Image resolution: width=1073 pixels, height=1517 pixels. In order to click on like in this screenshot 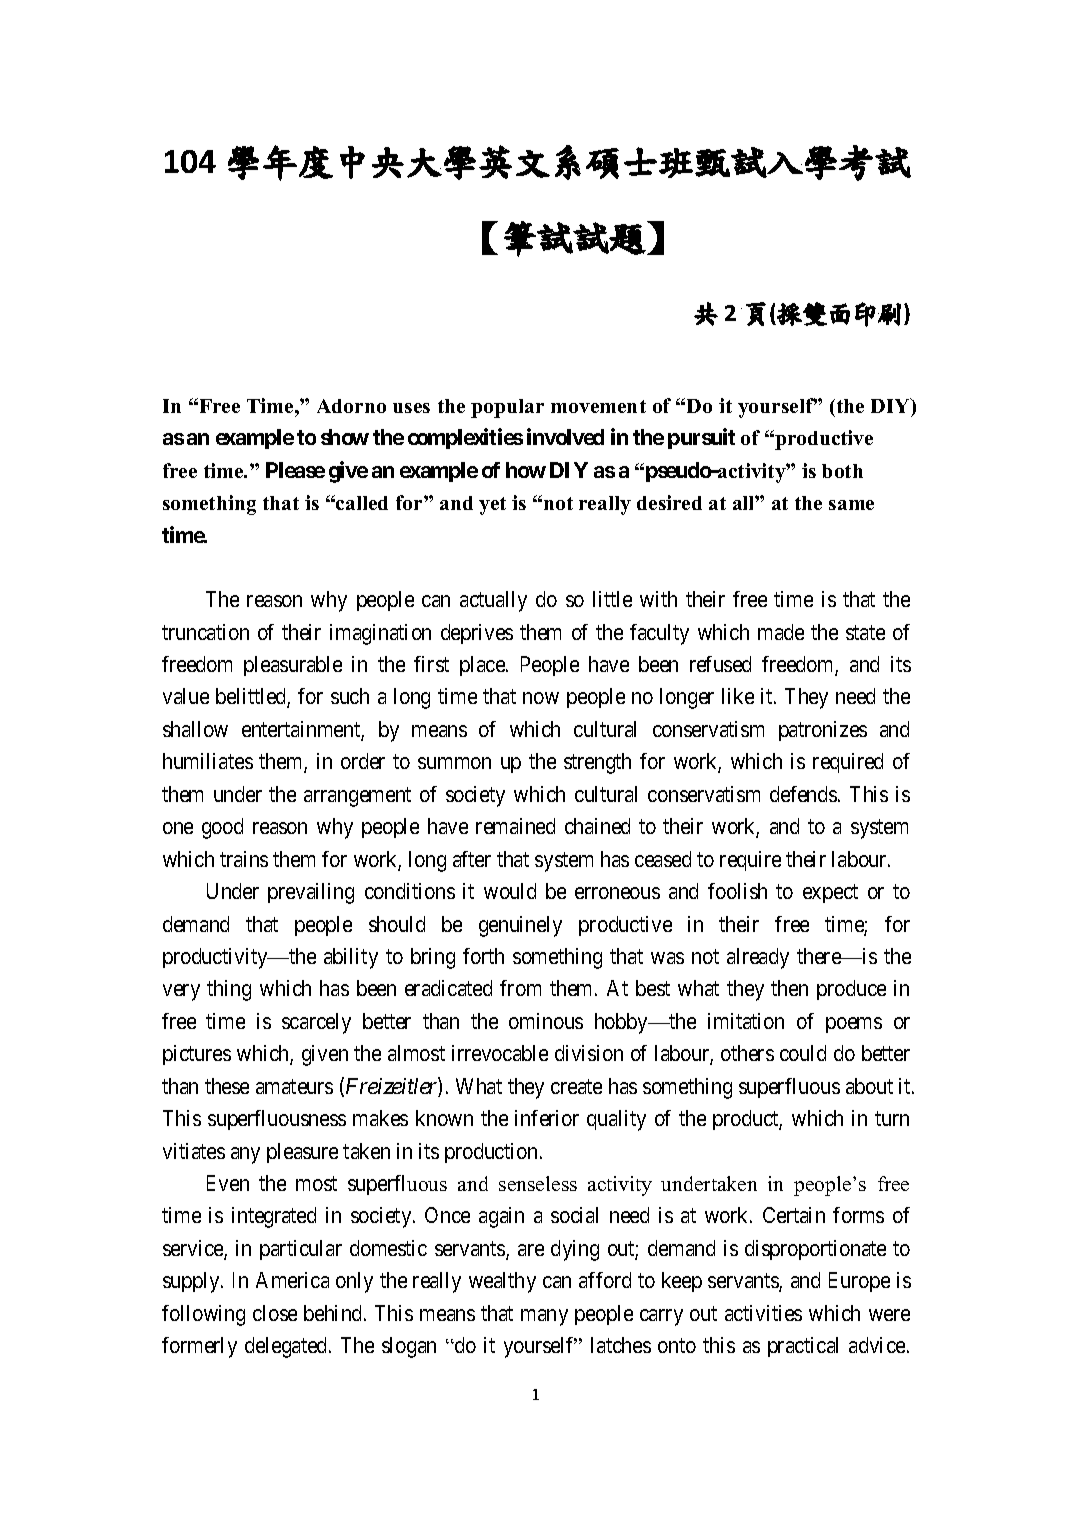, I will do `click(738, 696)`.
